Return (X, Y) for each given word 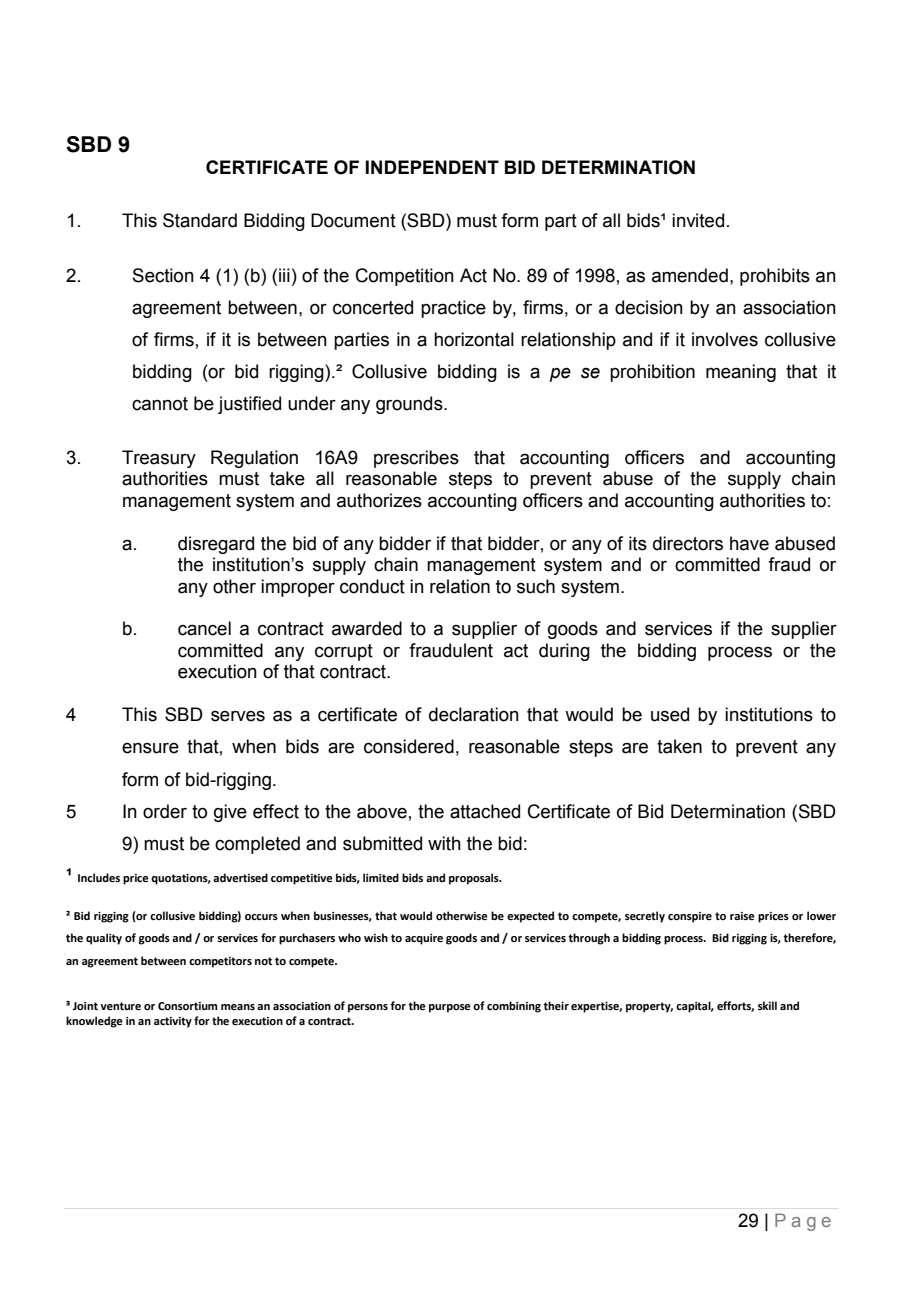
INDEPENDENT (432, 167)
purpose (450, 1008)
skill (767, 1005)
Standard (200, 220)
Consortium (188, 1006)
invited (698, 220)
